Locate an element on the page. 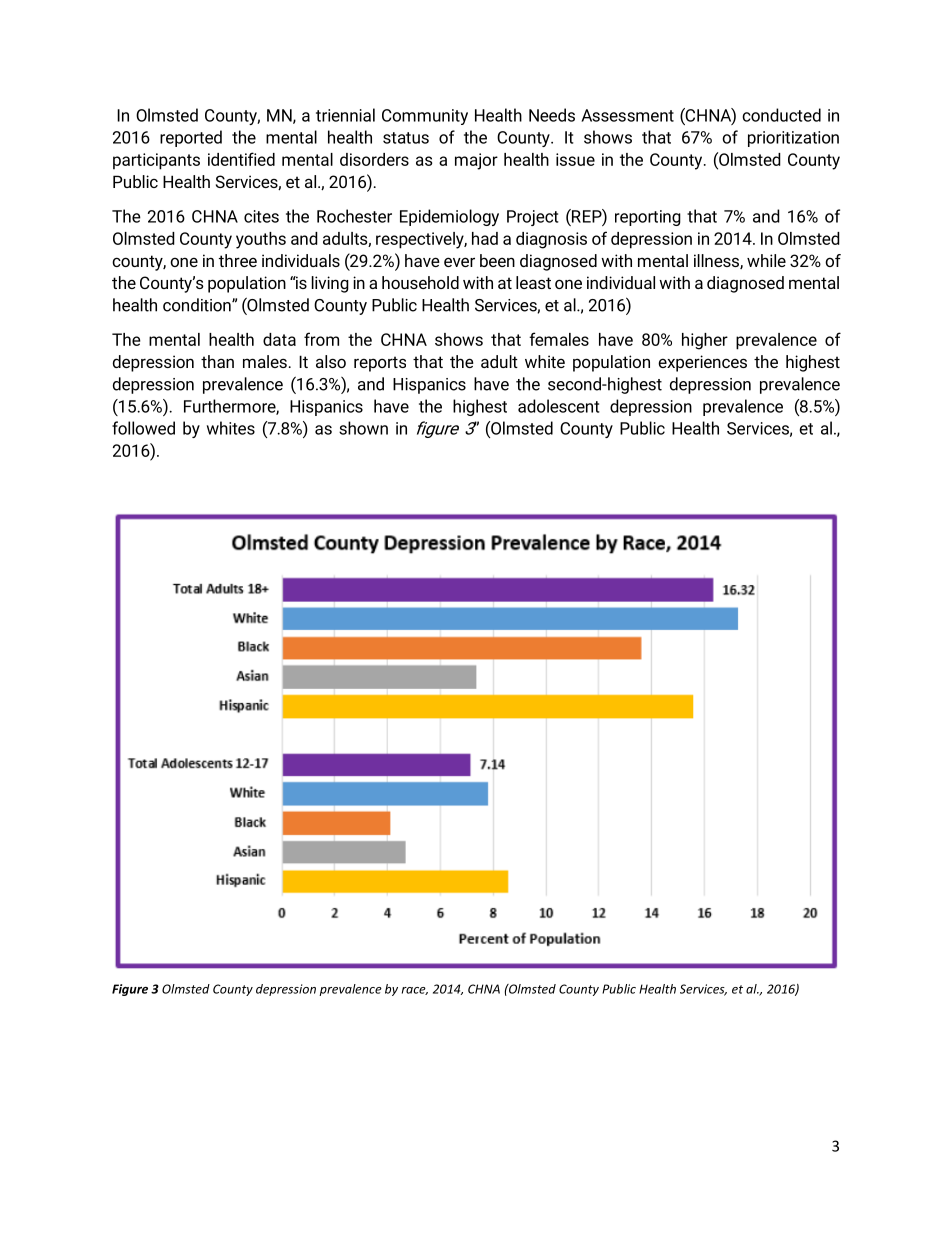  reports is located at coordinates (380, 364).
